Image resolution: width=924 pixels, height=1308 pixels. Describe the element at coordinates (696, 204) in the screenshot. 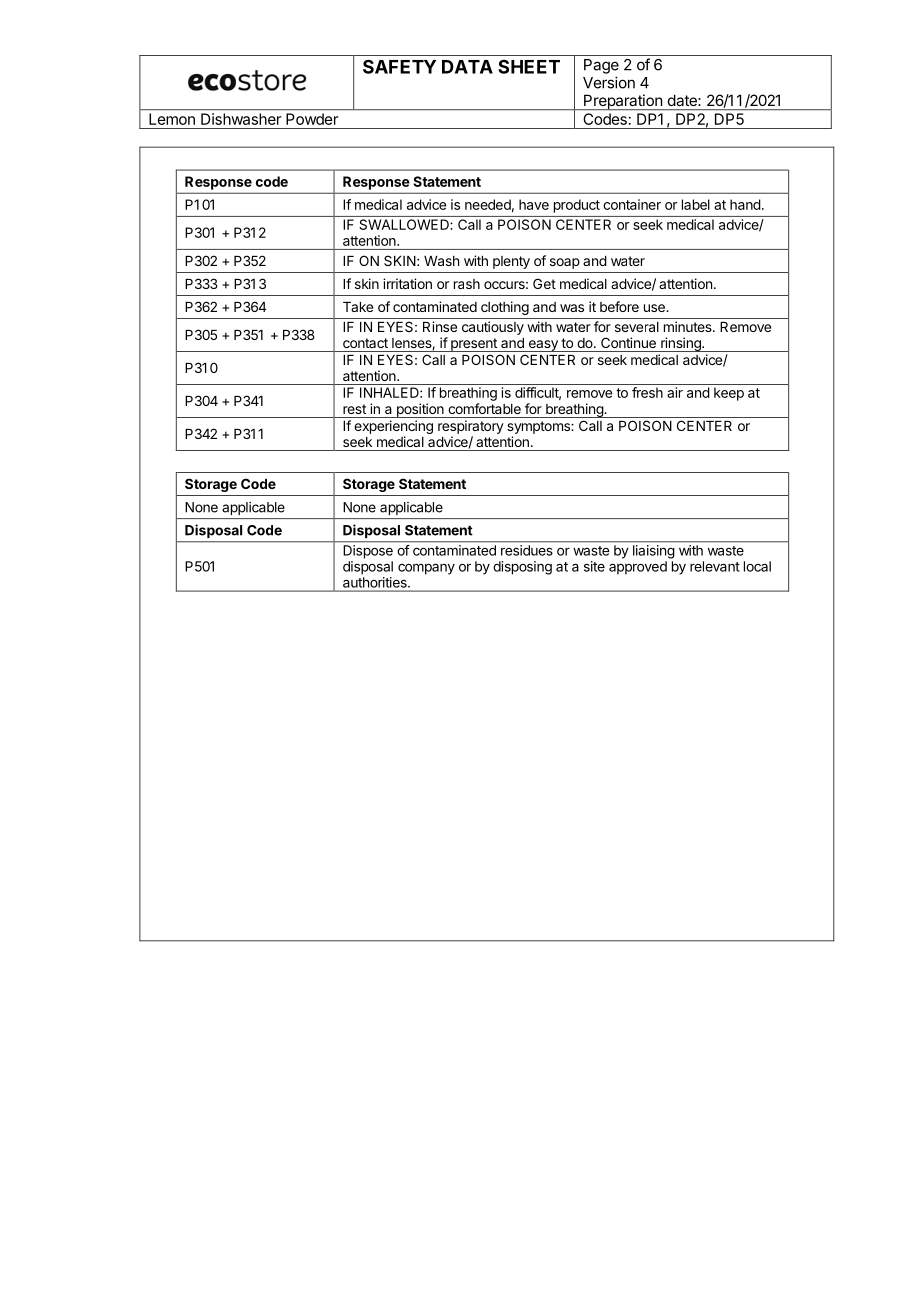

I see `label` at that location.
